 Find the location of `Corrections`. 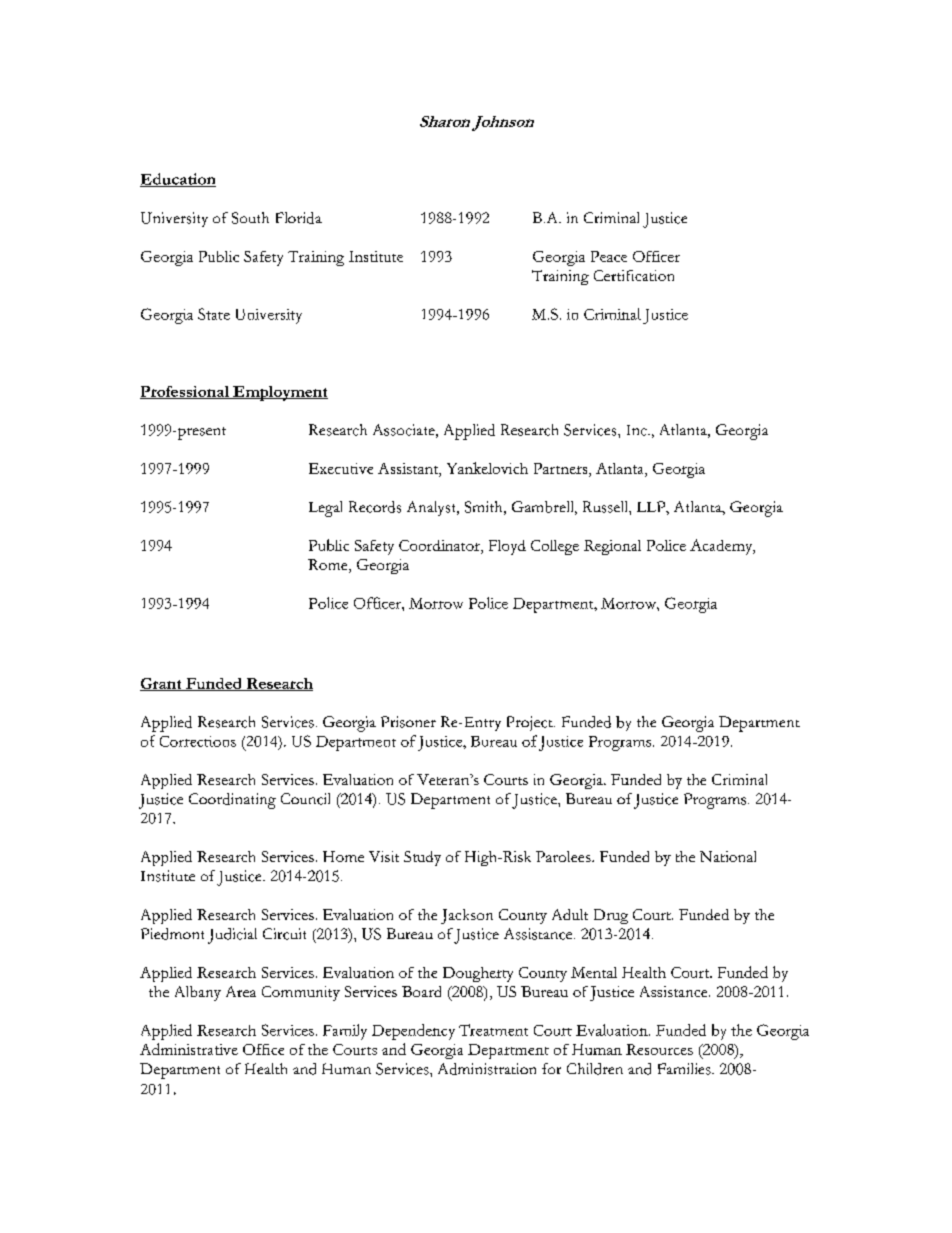

Corrections is located at coordinates (198, 741).
